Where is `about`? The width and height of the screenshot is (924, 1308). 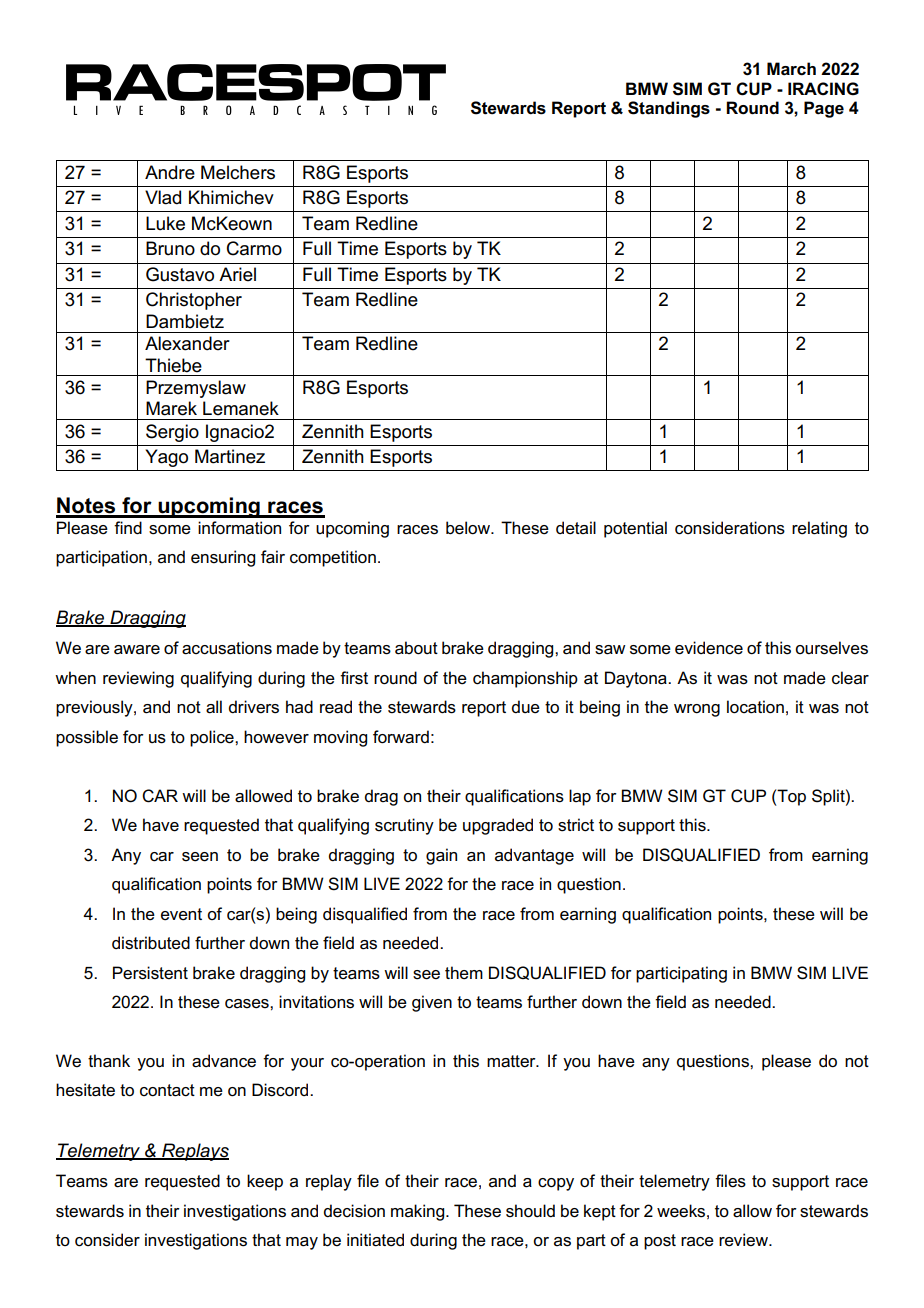 about is located at coordinates (416, 648).
